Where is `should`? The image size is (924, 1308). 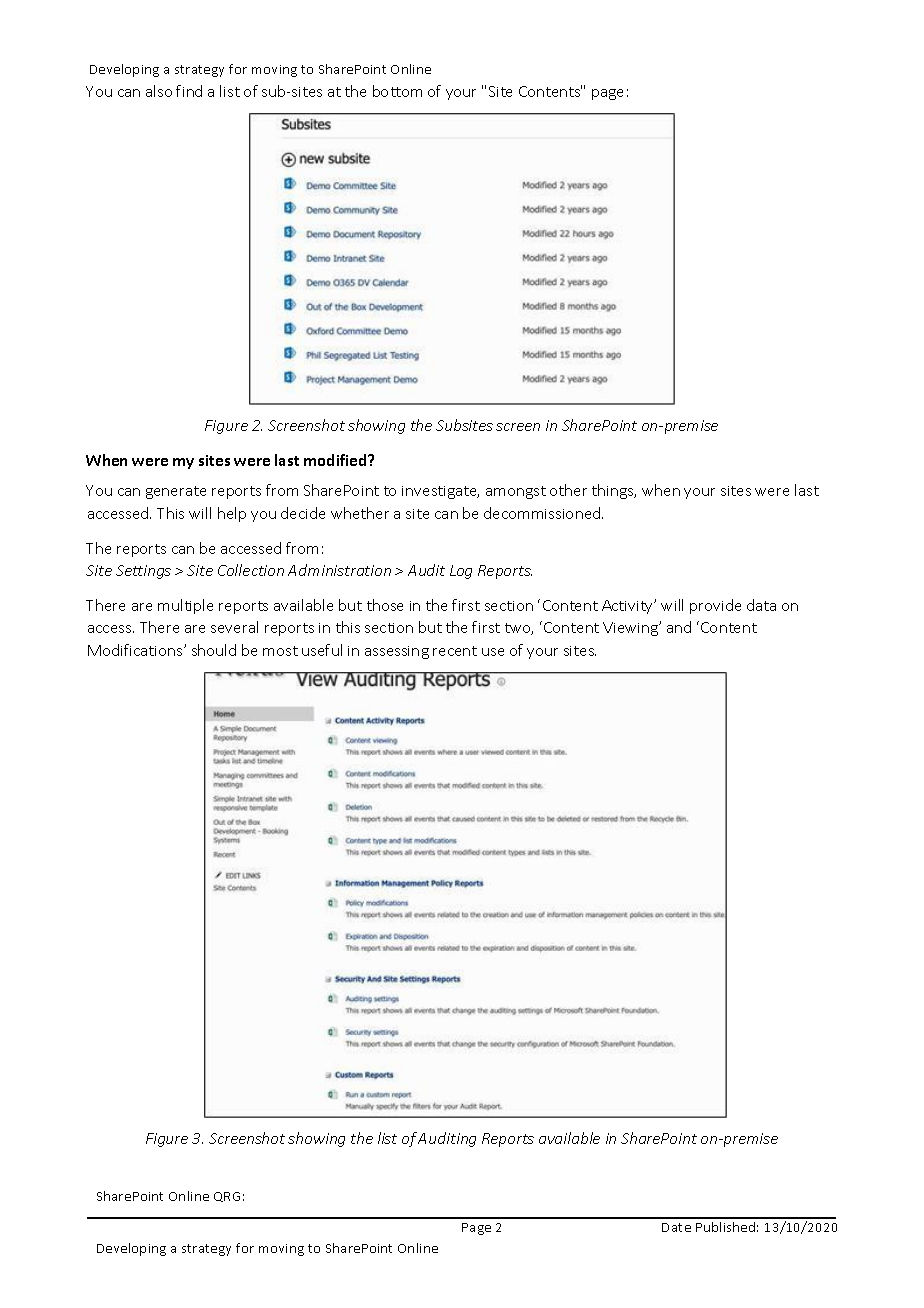
should is located at coordinates (214, 650).
